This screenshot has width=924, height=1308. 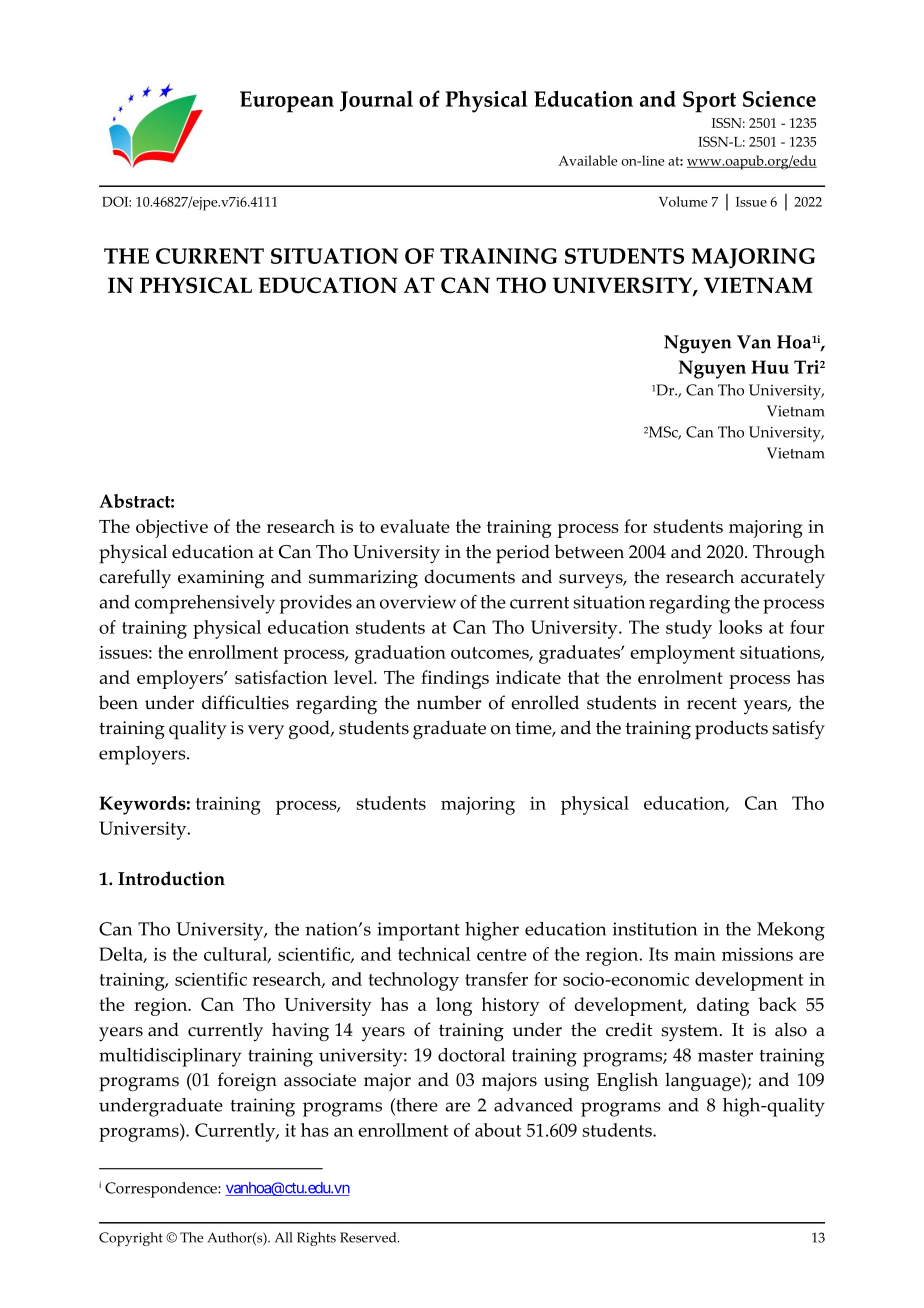 What do you see at coordinates (415, 526) in the screenshot?
I see `evaluate` at bounding box center [415, 526].
